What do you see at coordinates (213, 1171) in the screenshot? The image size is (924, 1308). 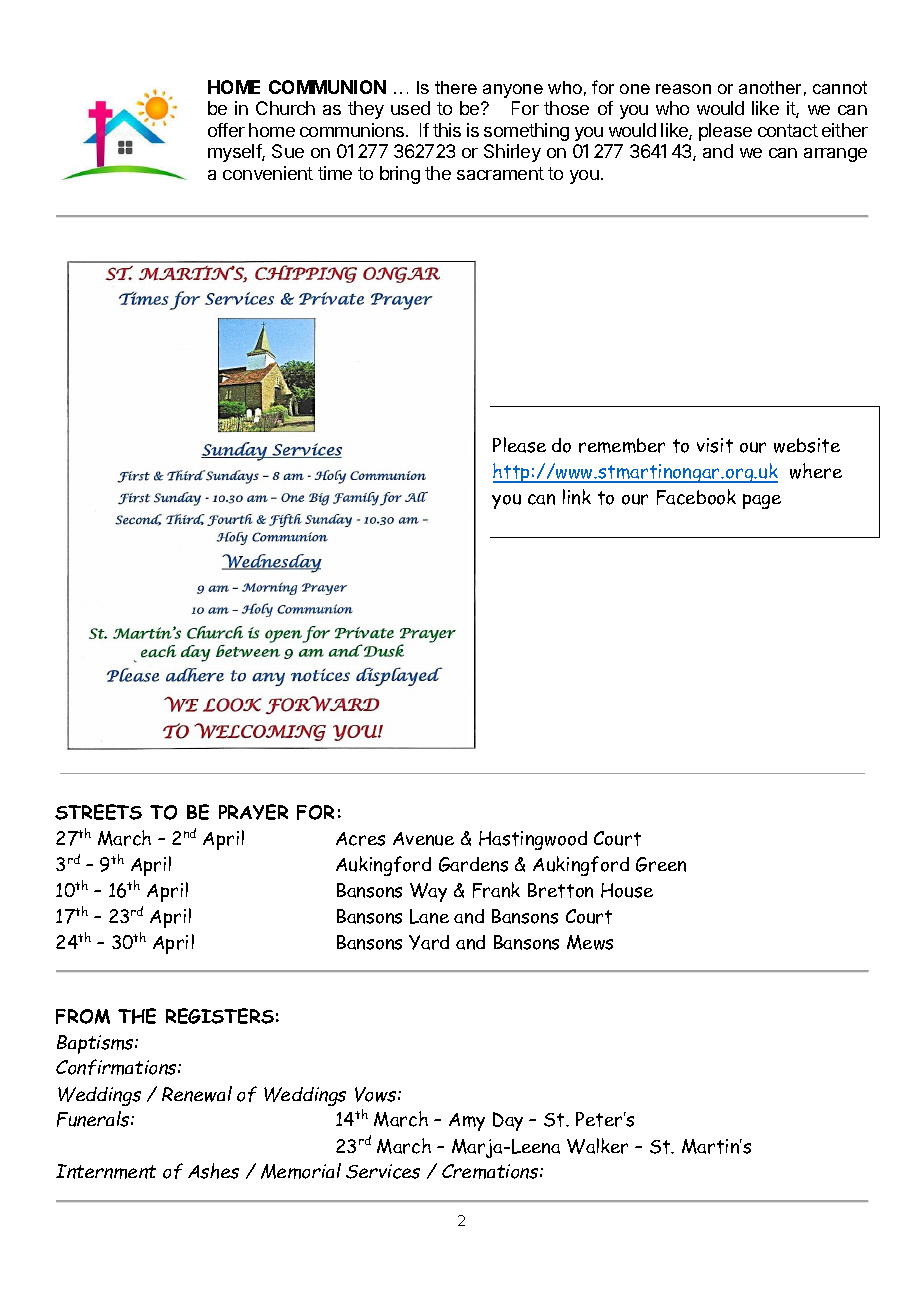 I see `Ashes` at bounding box center [213, 1171].
